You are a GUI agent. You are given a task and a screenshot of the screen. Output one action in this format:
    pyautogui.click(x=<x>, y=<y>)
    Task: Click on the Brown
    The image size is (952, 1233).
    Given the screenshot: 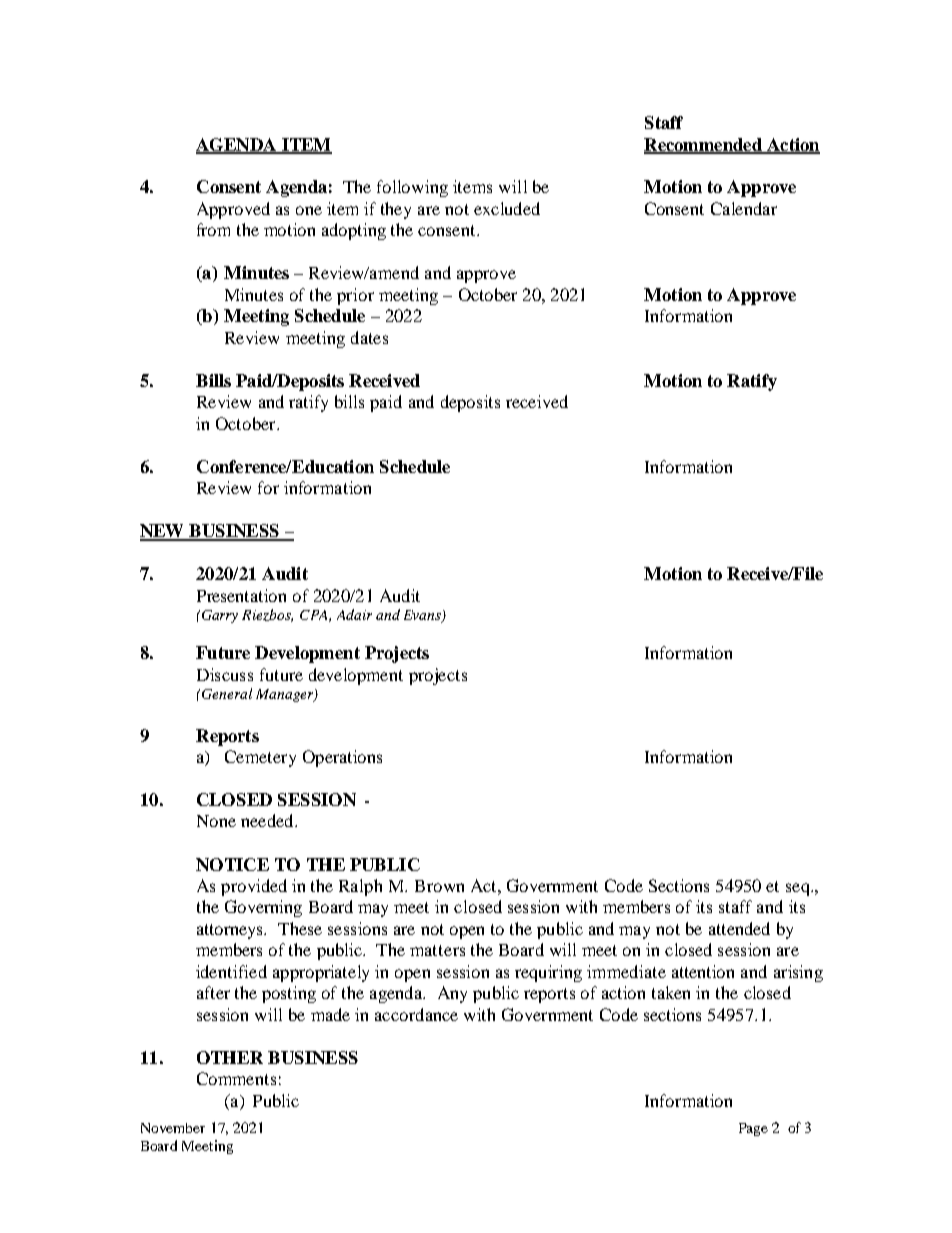 What is the action you would take?
    pyautogui.click(x=439, y=886)
